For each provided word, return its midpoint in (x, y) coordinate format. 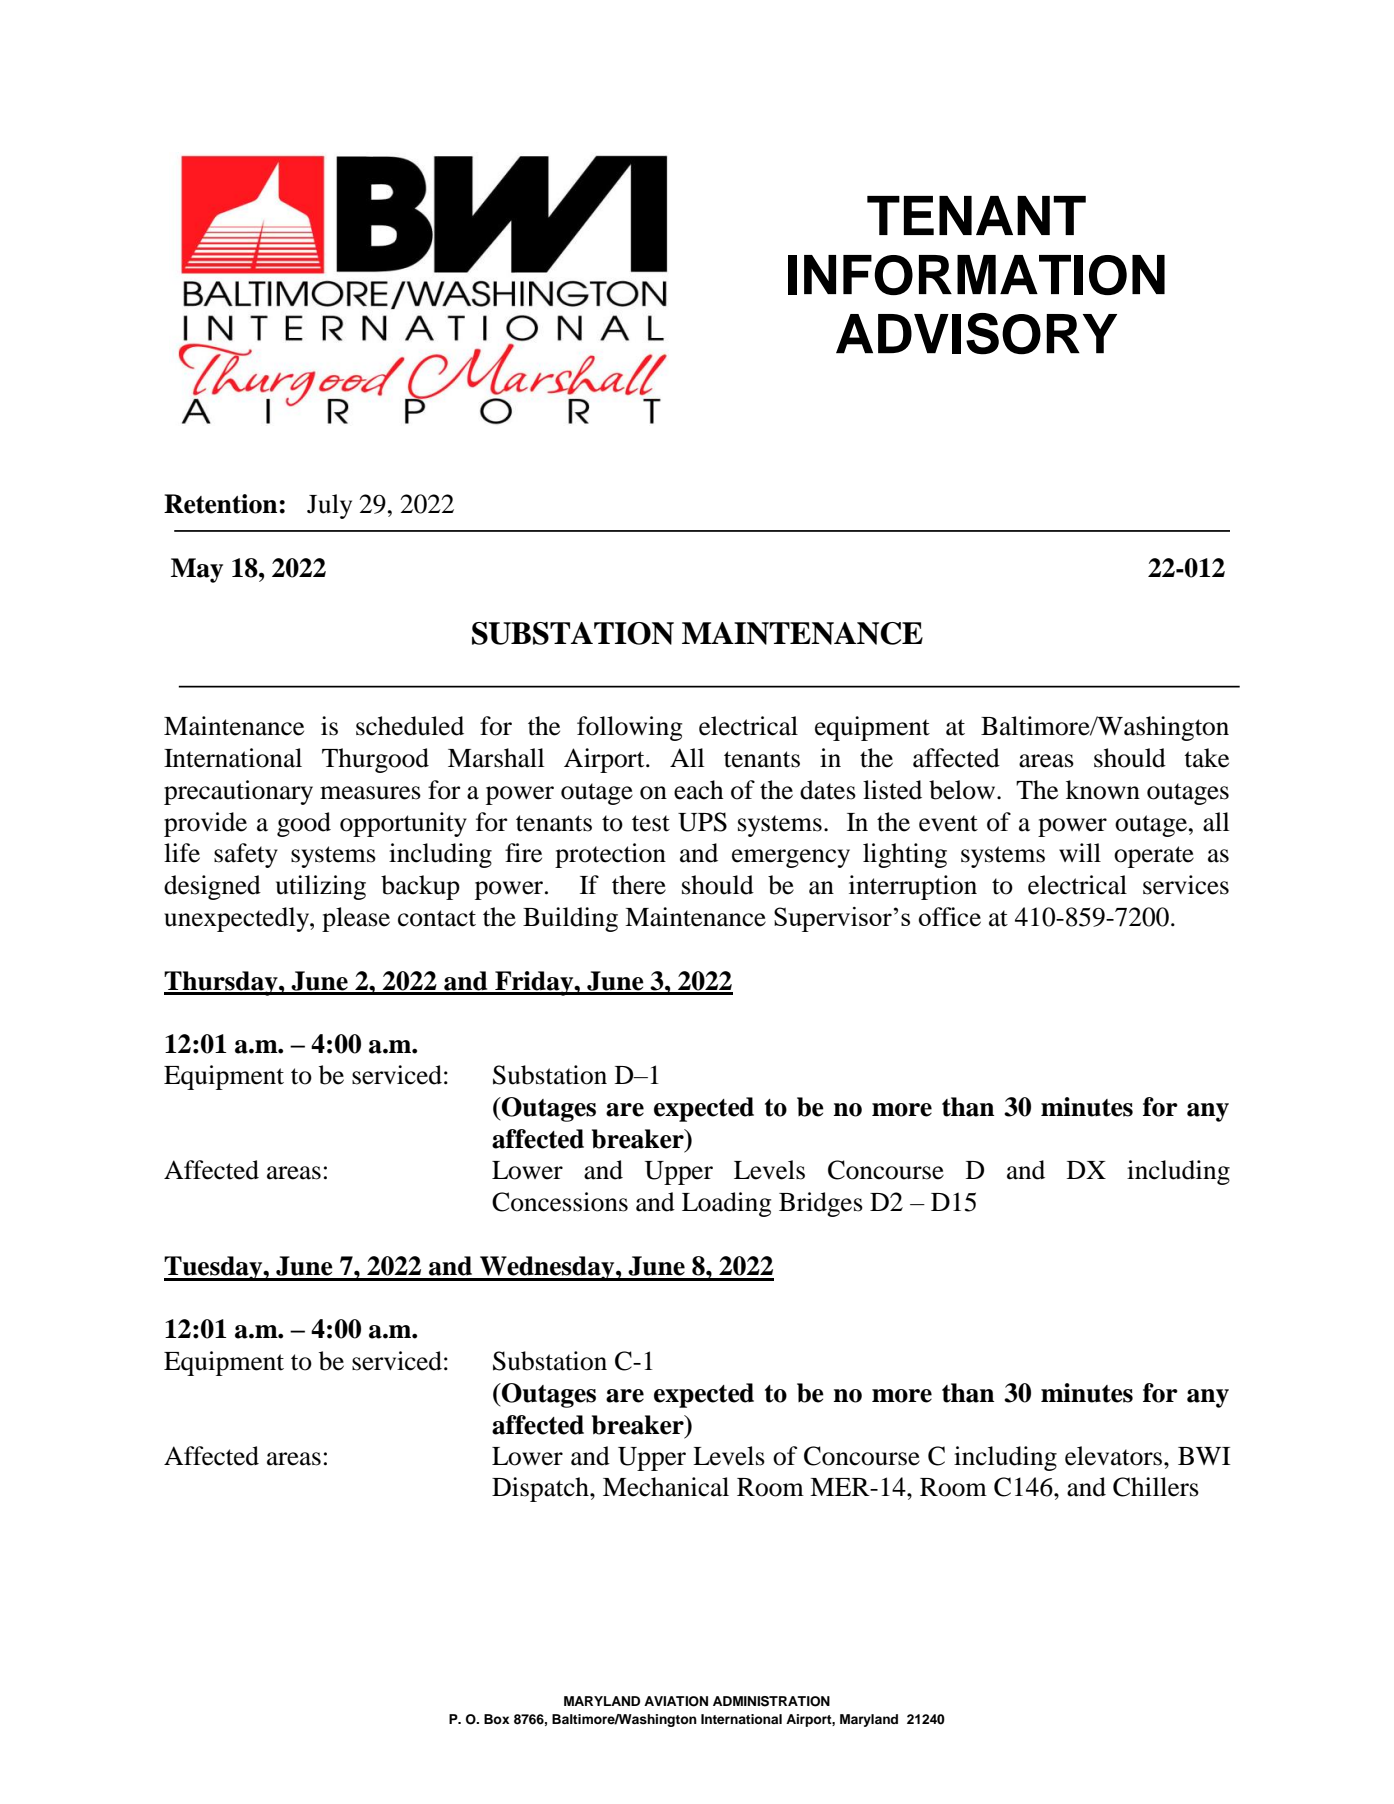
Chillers (1156, 1487)
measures (370, 793)
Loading (726, 1204)
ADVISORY (976, 334)
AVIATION (676, 1701)
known (1103, 790)
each (698, 790)
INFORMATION (976, 275)
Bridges (821, 1204)
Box (497, 1719)
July (329, 506)
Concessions (560, 1202)
